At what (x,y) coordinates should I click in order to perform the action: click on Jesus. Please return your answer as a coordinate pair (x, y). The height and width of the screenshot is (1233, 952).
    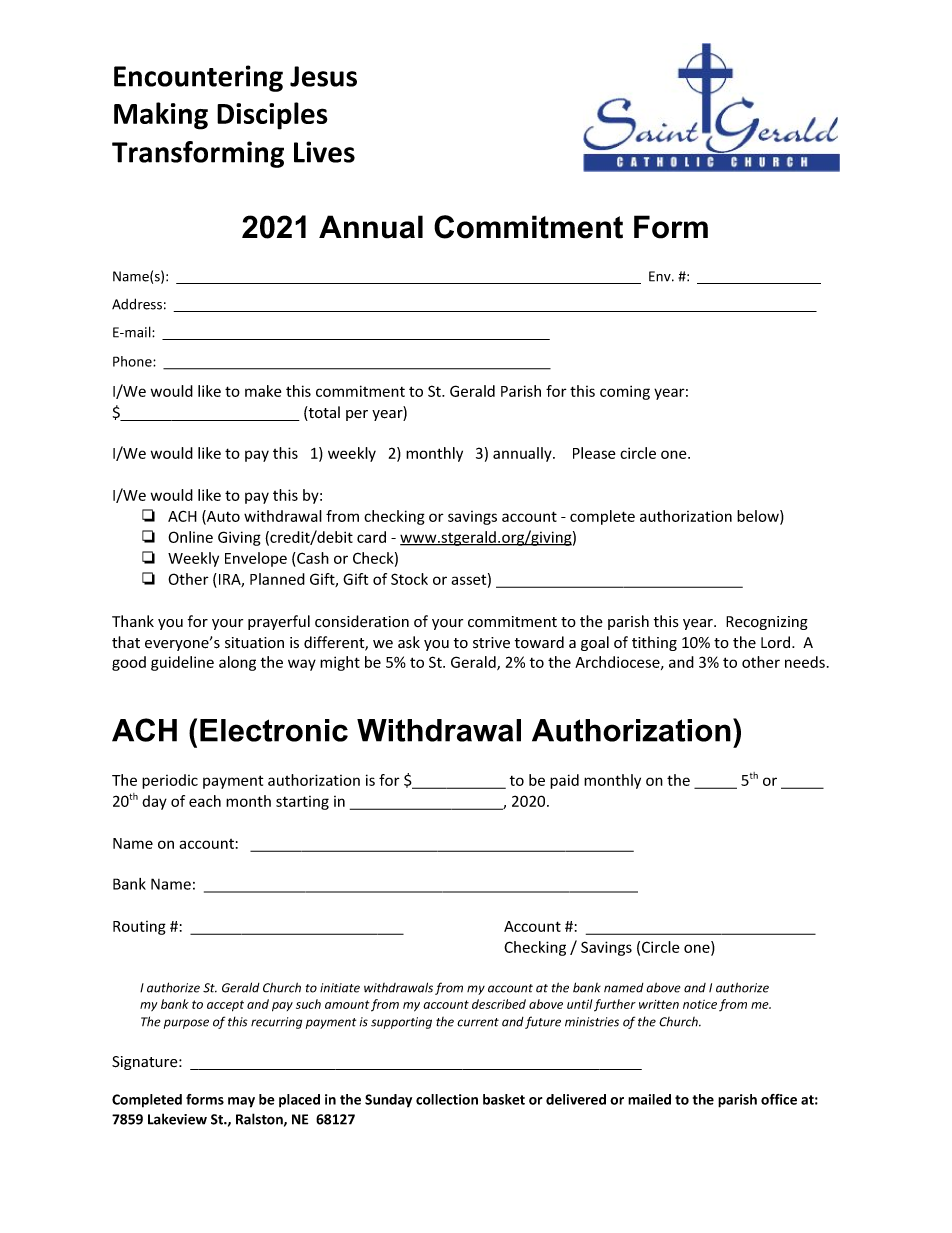
    Looking at the image, I should click on (323, 76).
